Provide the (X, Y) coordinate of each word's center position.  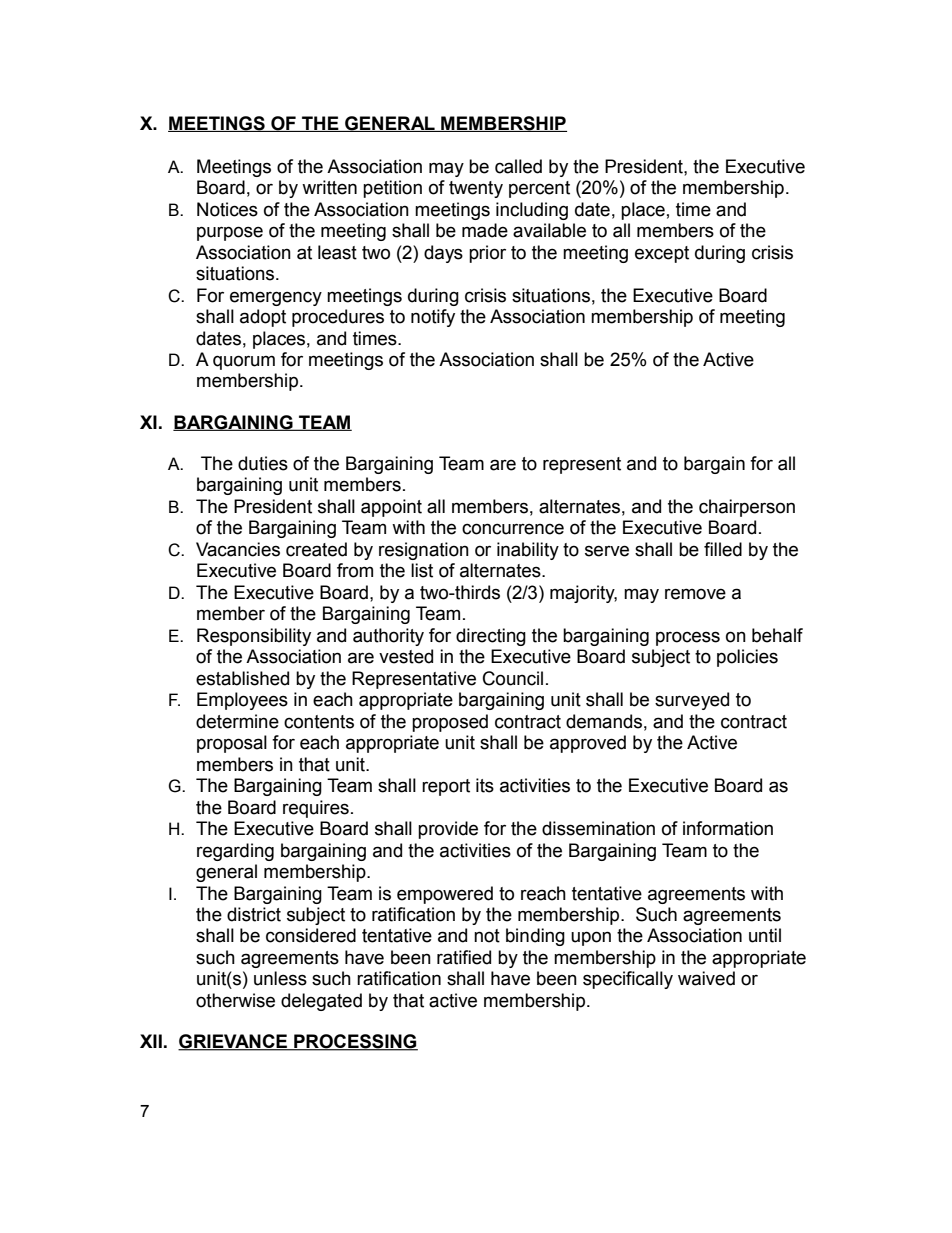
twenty (476, 189)
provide (448, 830)
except (662, 254)
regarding (235, 852)
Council (513, 678)
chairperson (747, 508)
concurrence (513, 529)
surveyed (692, 701)
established (242, 678)
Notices (227, 209)
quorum (244, 362)
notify (433, 318)
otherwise (235, 1000)
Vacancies (238, 549)
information (728, 828)
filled (723, 549)
